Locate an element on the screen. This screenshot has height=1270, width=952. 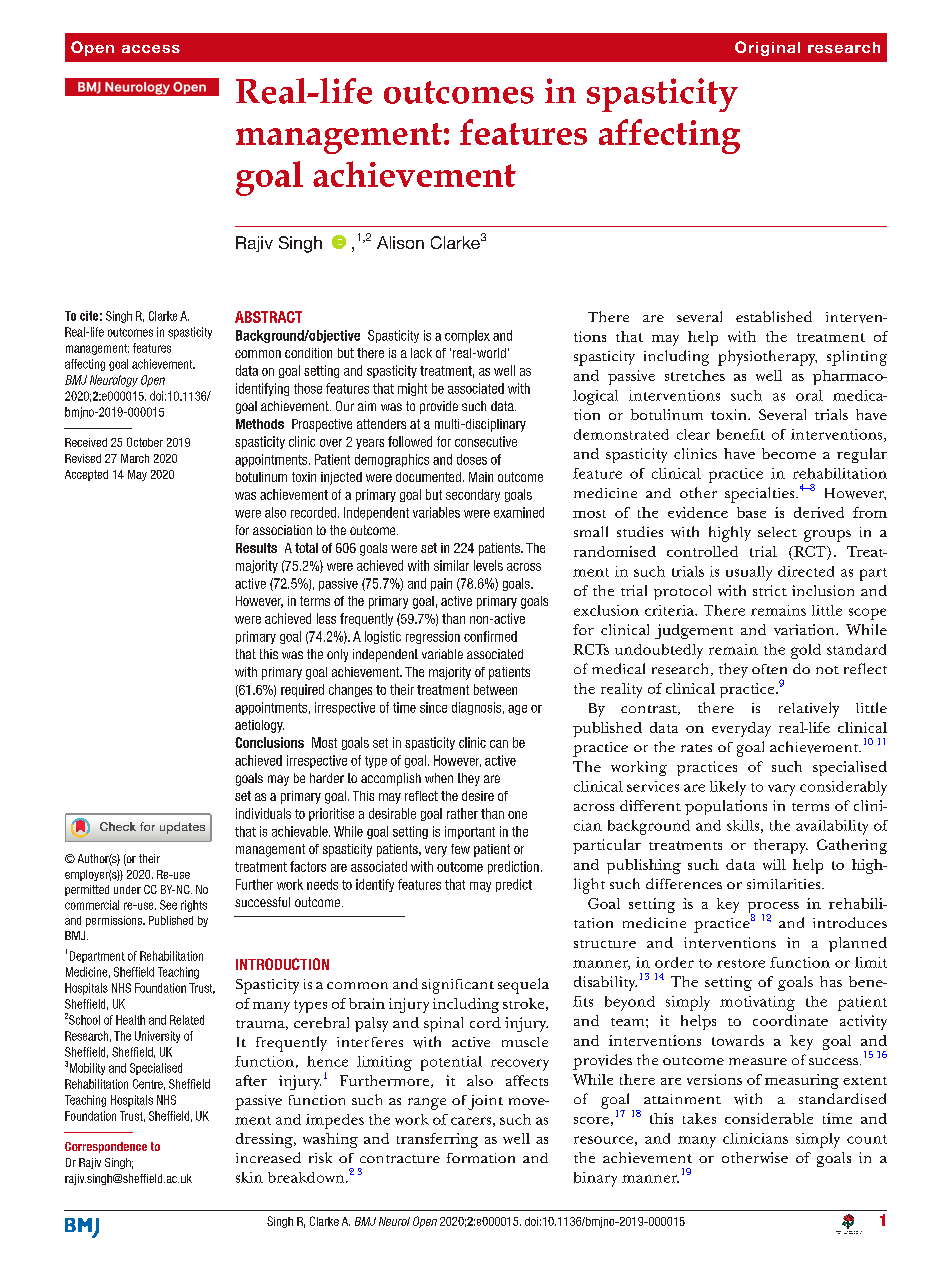
become is located at coordinates (789, 453).
